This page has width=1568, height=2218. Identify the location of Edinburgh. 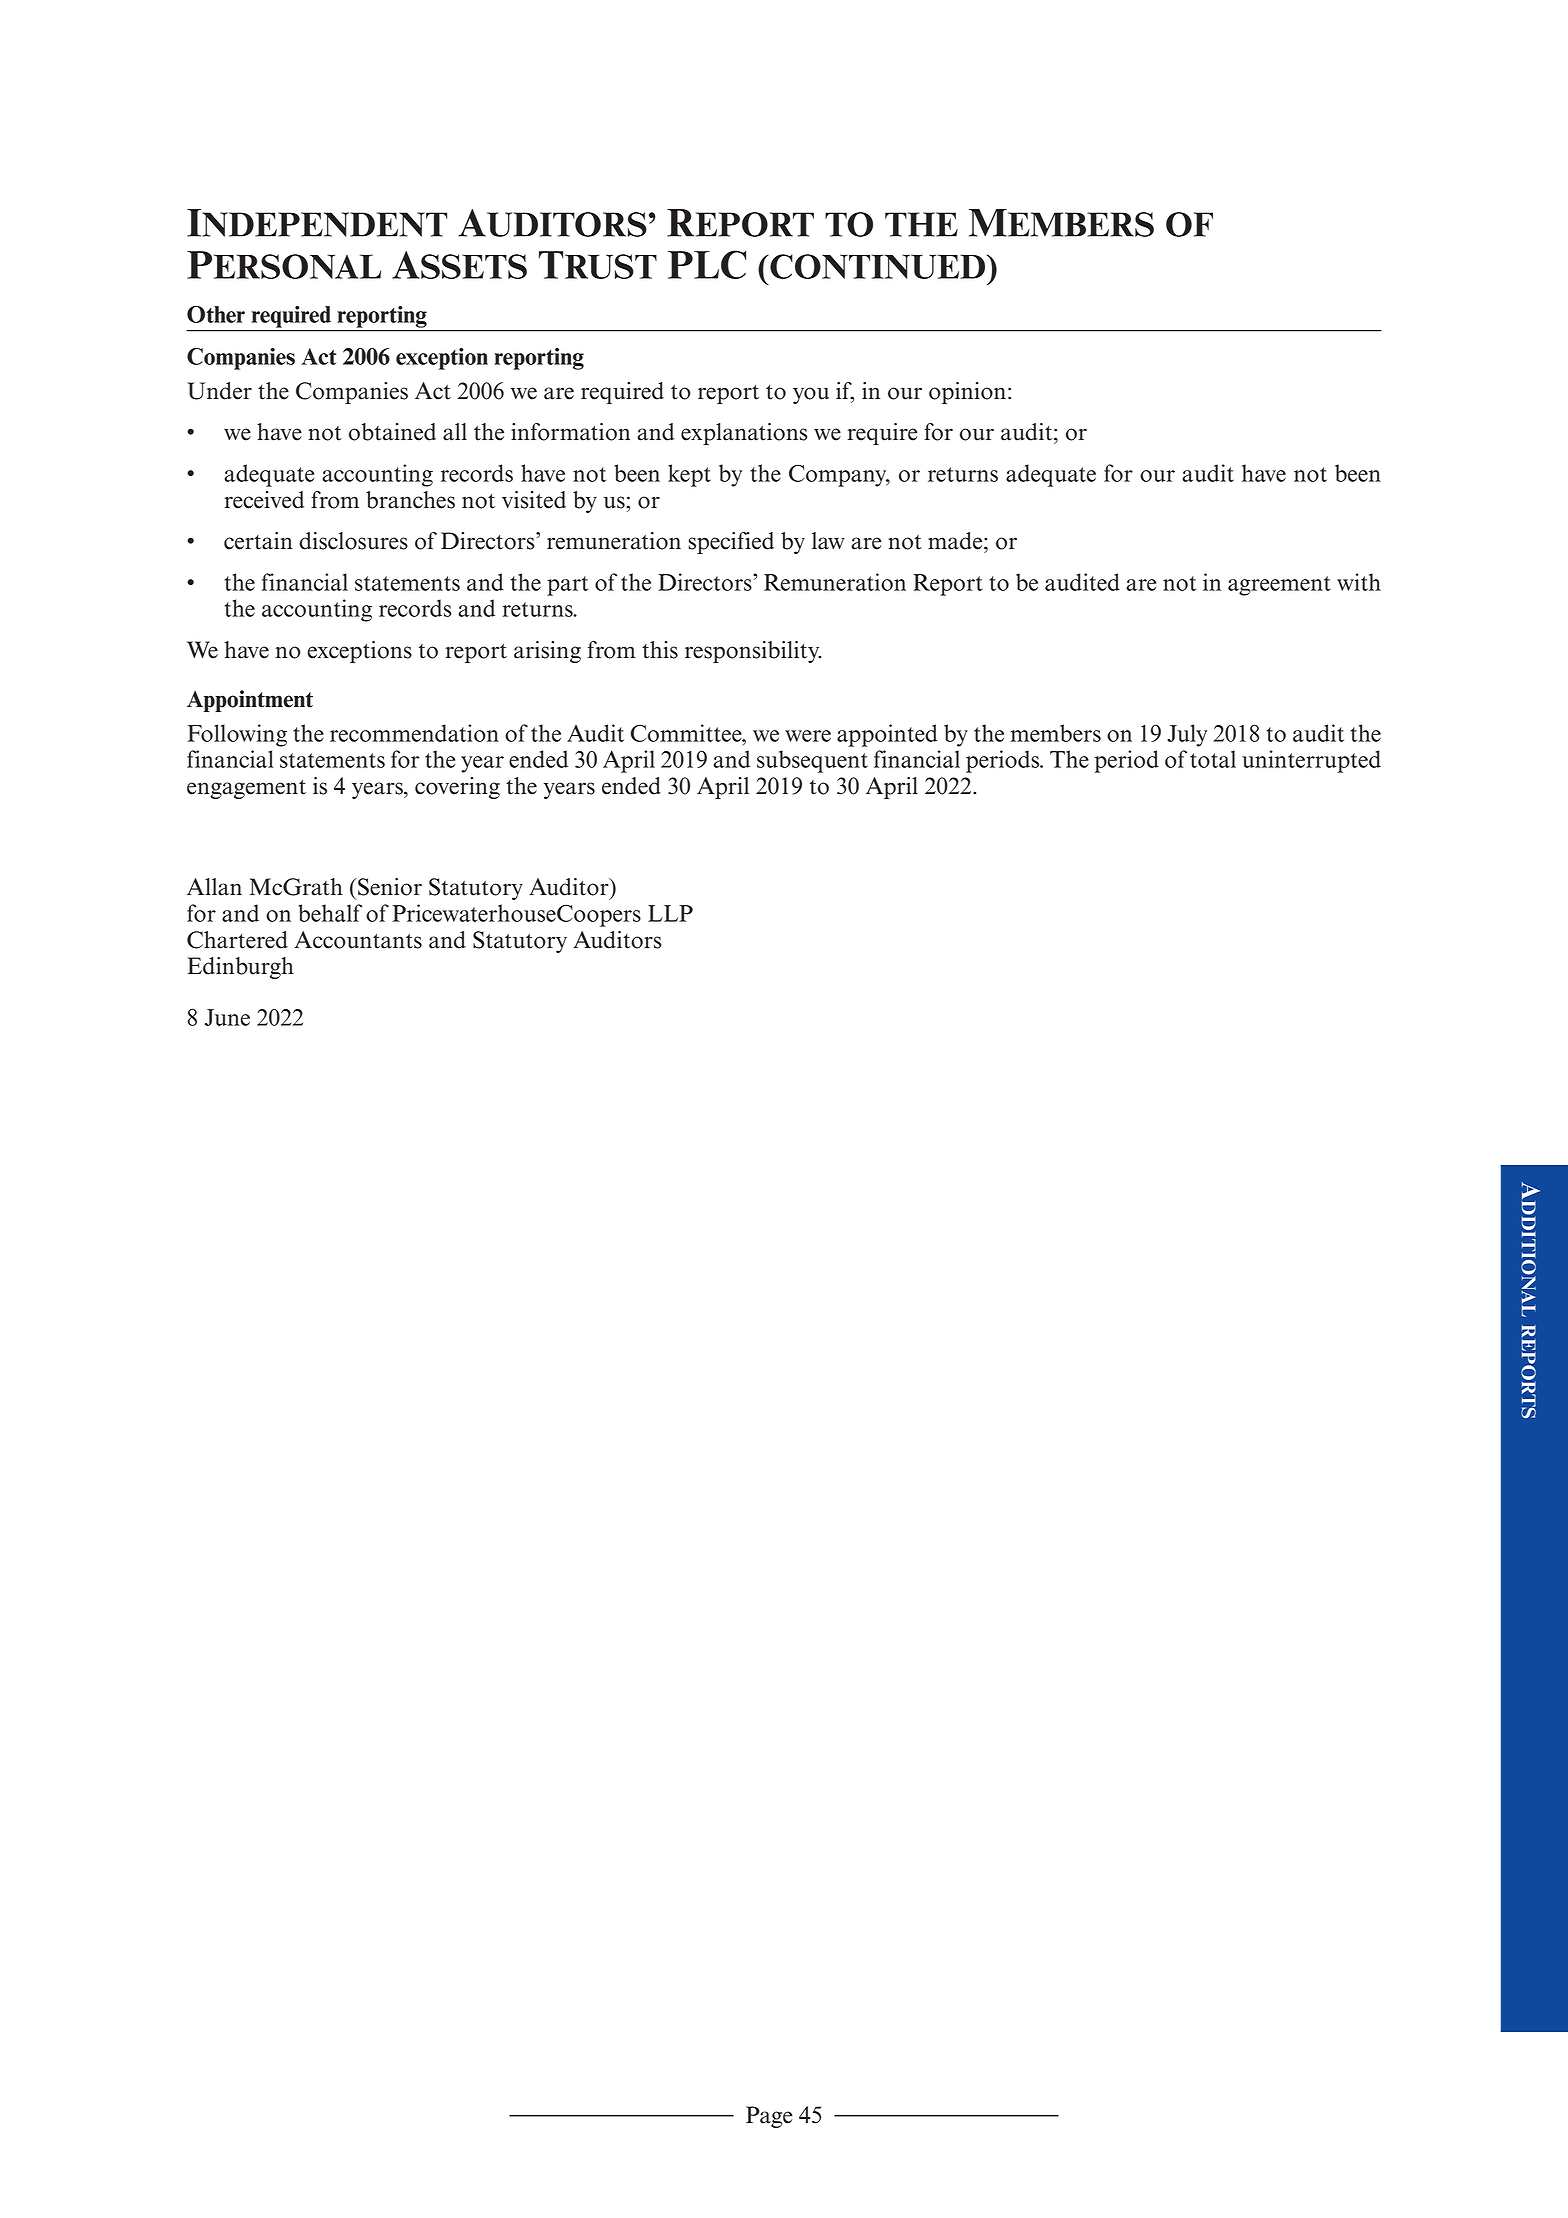
(240, 968).
